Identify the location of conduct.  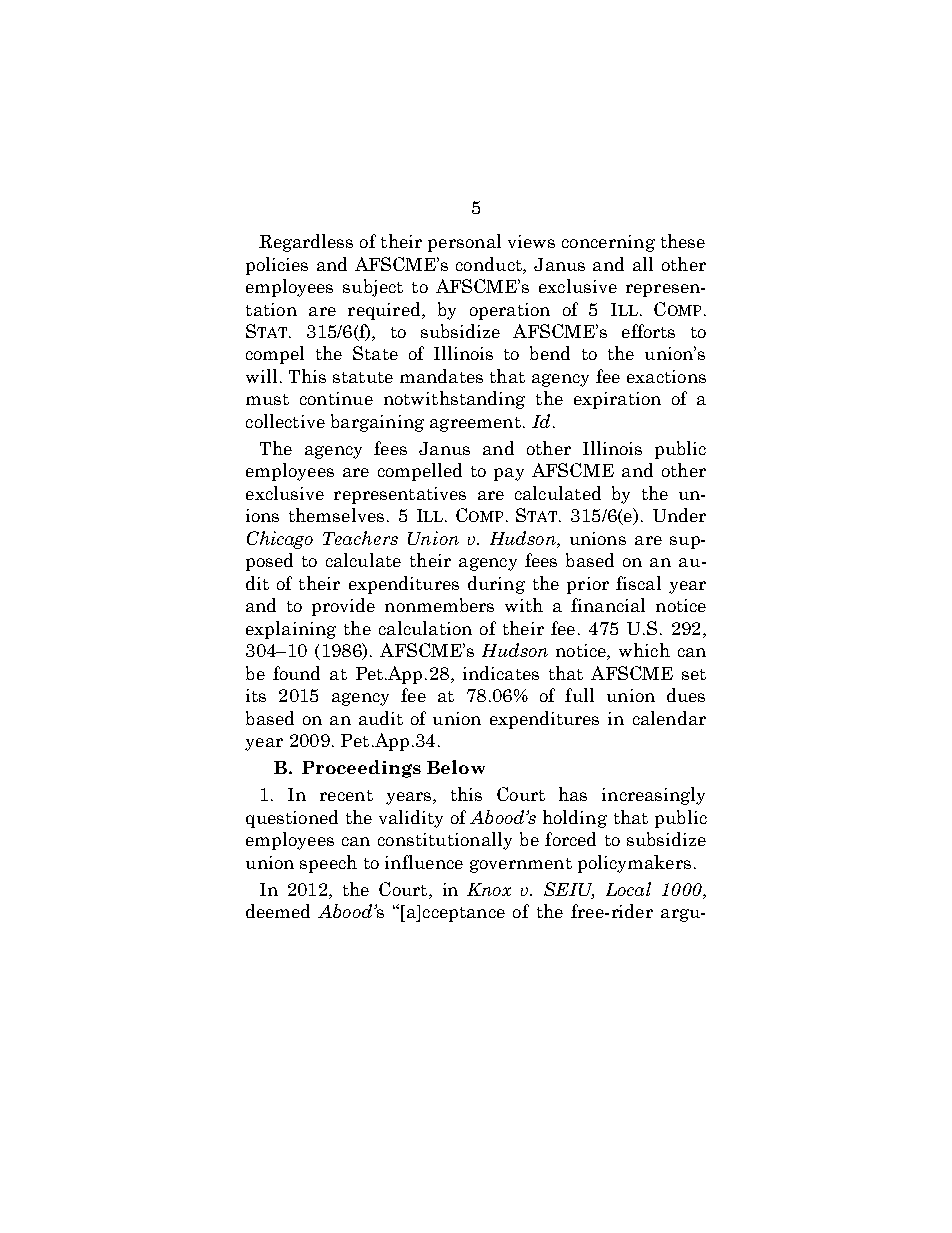
(490, 264).
